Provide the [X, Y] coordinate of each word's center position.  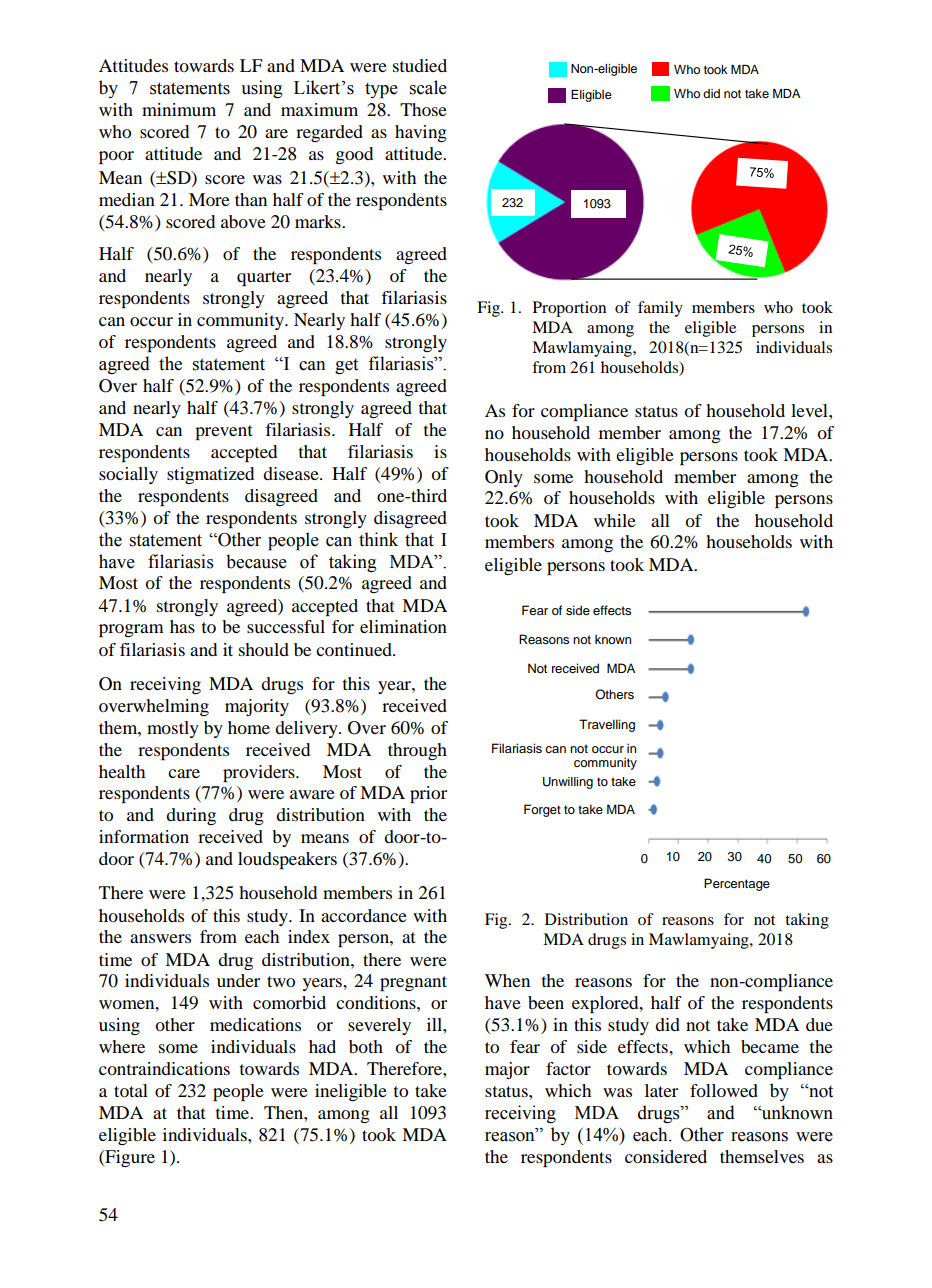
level [810, 410]
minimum [179, 109]
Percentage [737, 884]
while [615, 520]
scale [428, 87]
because [256, 561]
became [770, 1046]
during [191, 816]
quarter [264, 278]
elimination [403, 626]
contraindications [164, 1068]
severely [379, 1026]
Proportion [569, 309]
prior [428, 794]
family [660, 309]
